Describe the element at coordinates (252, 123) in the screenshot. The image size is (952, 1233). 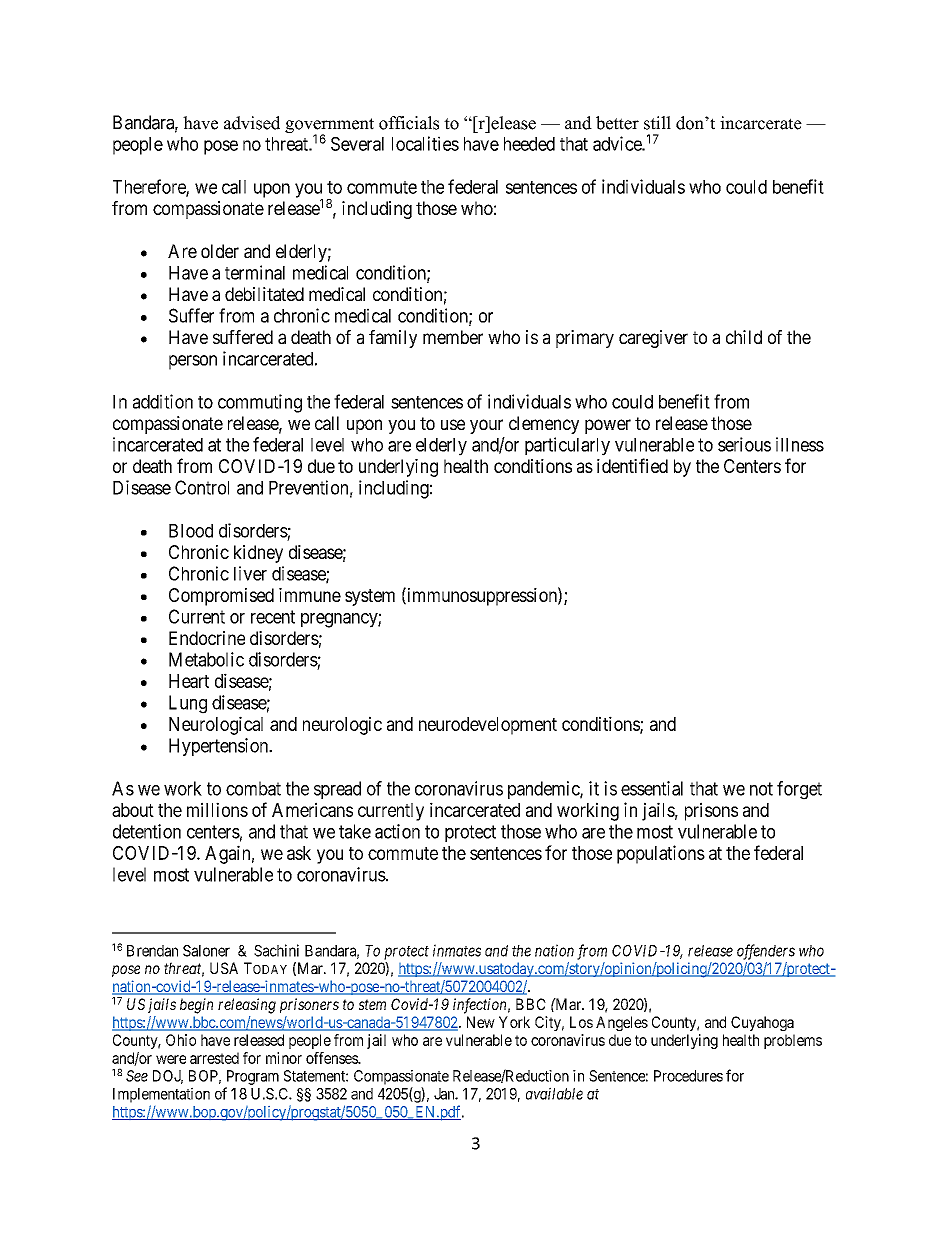
I see `advised` at that location.
